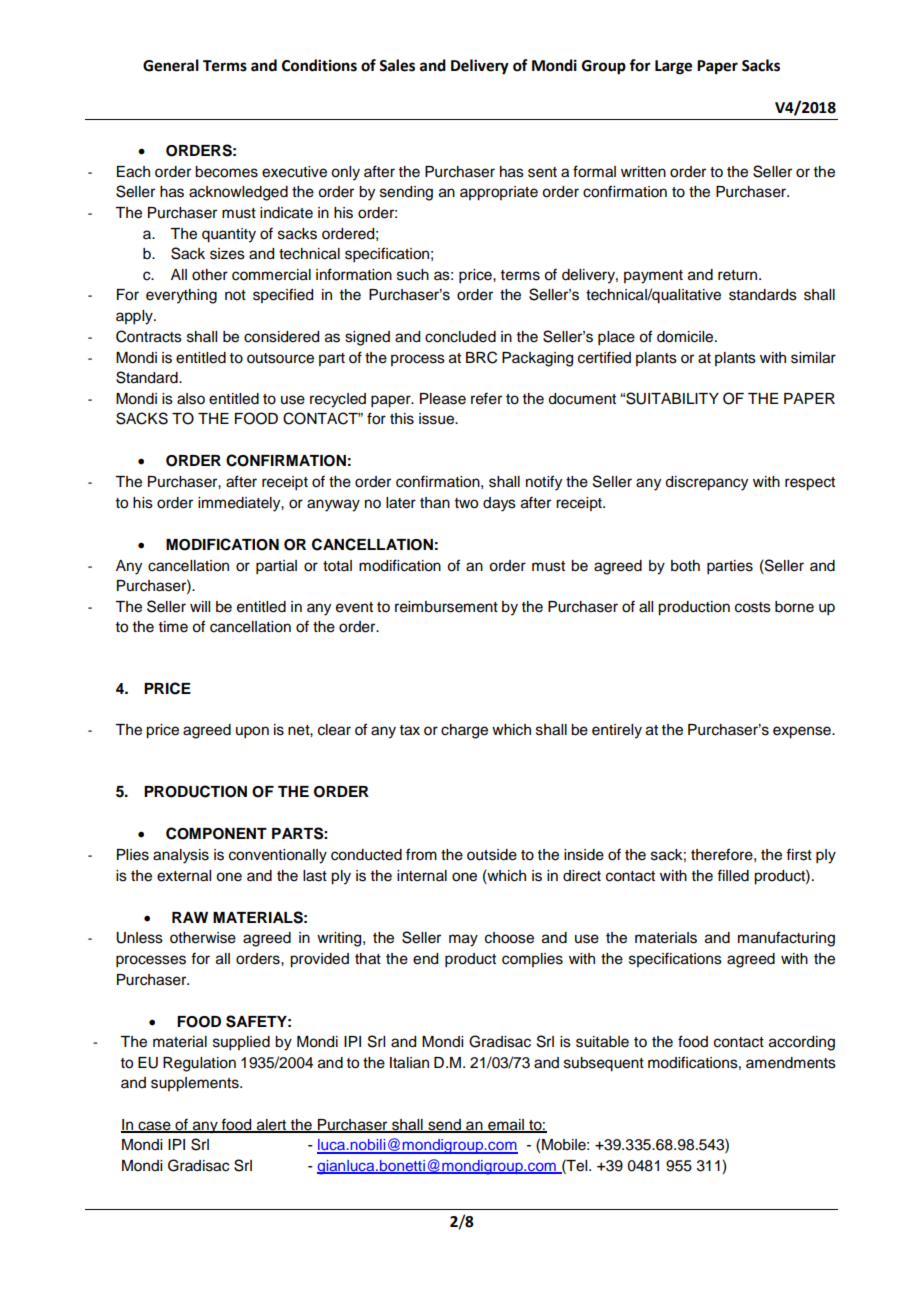 The width and height of the screenshot is (924, 1308). I want to click on Sales, so click(397, 65).
